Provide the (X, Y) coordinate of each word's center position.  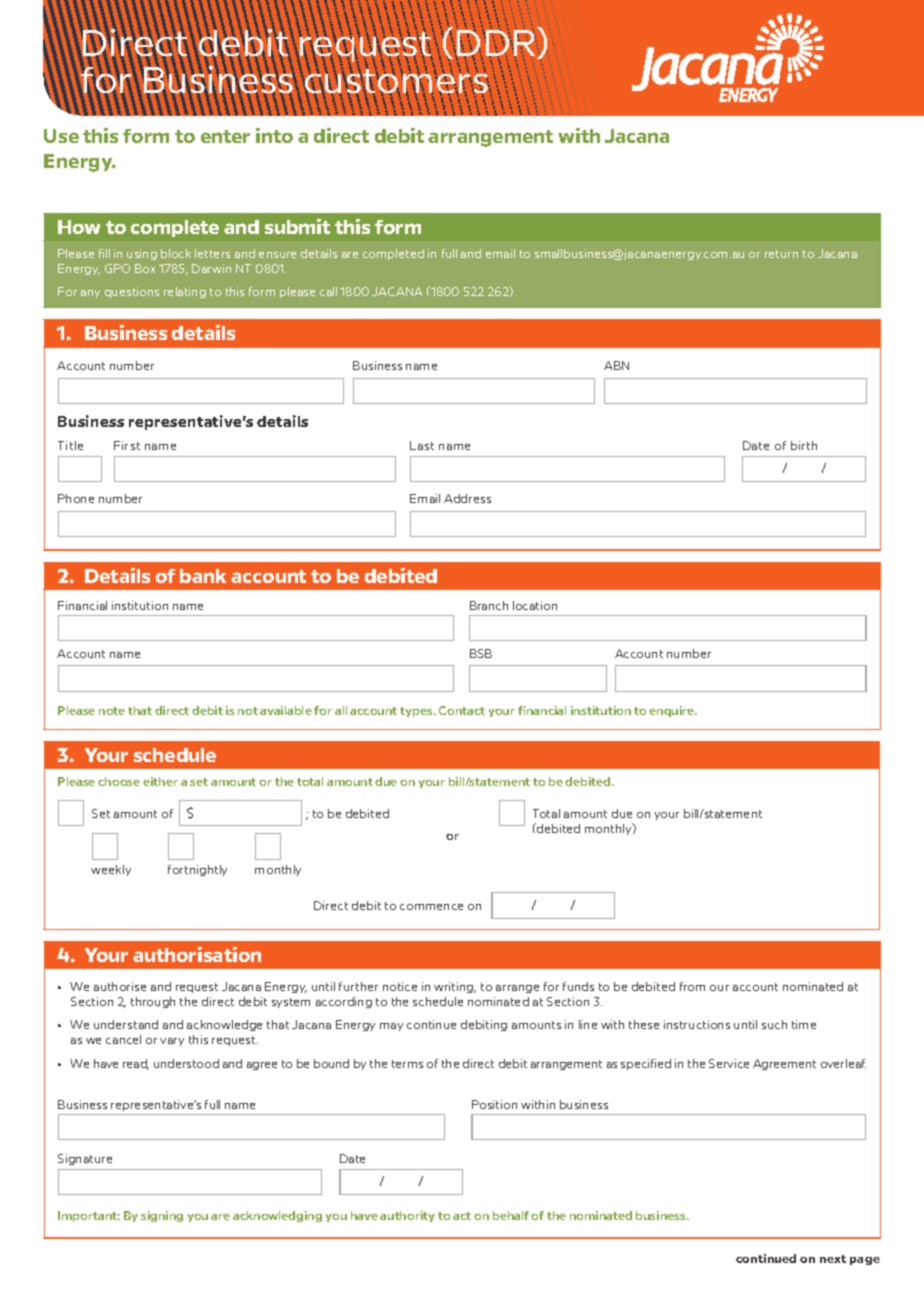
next (833, 1259)
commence (431, 907)
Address (467, 498)
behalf (511, 1215)
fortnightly (197, 870)
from (692, 986)
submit (297, 226)
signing (162, 1216)
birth (804, 445)
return (781, 254)
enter (225, 136)
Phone (76, 498)
